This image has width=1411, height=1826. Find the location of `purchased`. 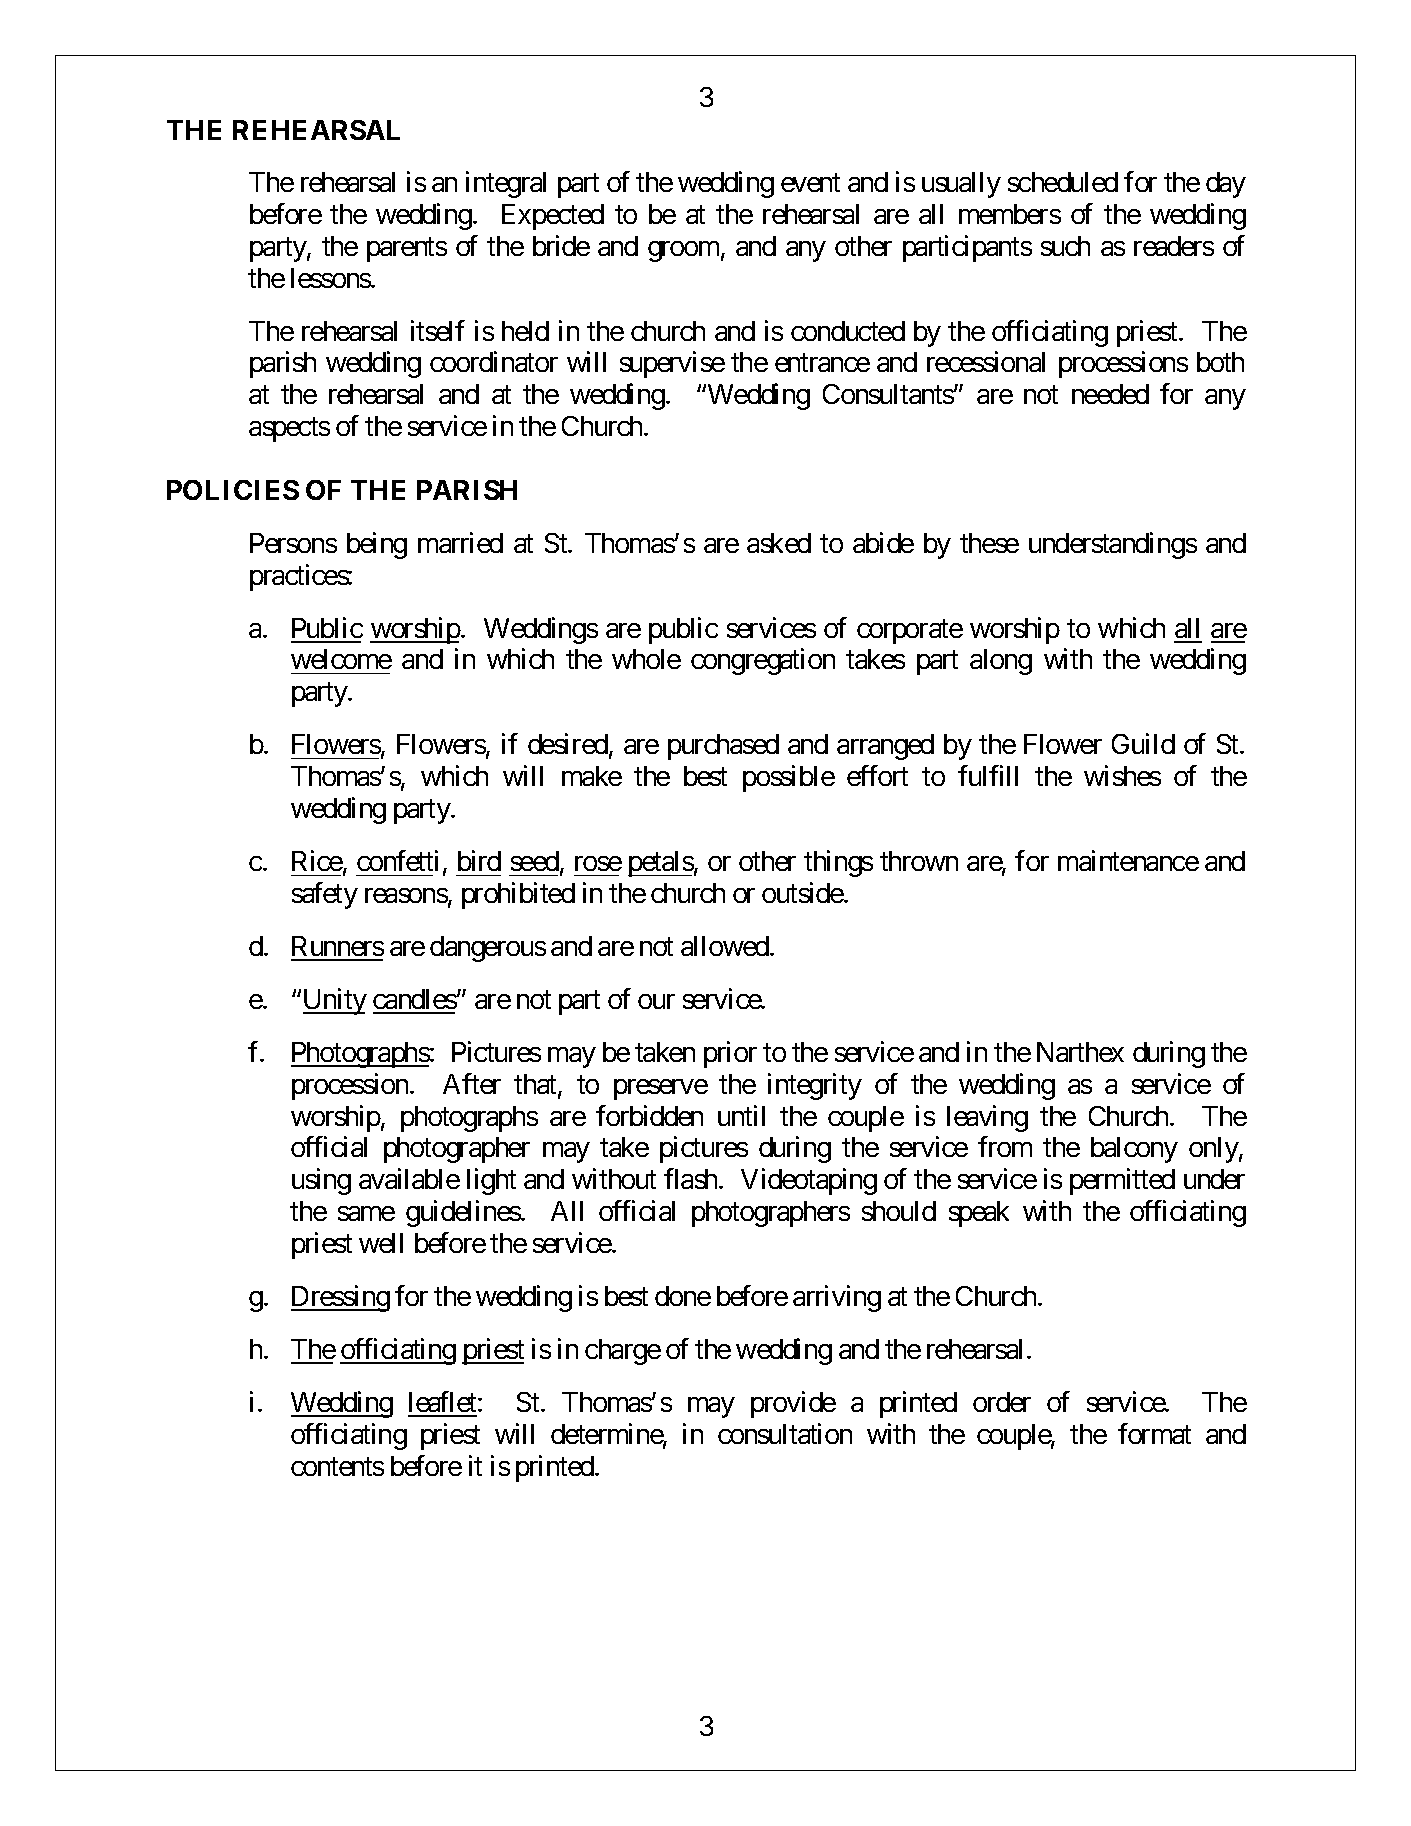

purchased is located at coordinates (723, 747).
